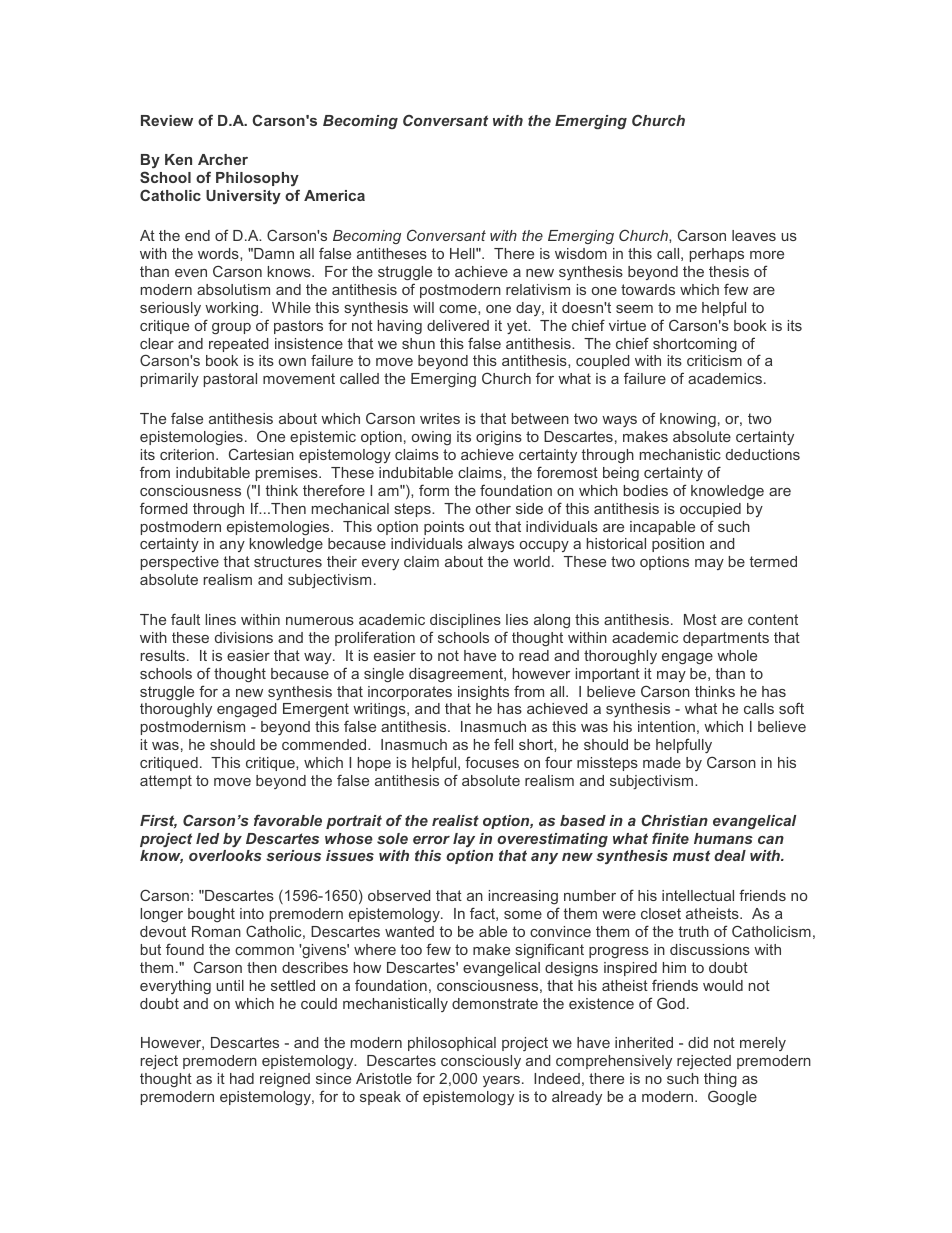 The image size is (952, 1233). Describe the element at coordinates (223, 159) in the screenshot. I see `Archer` at that location.
